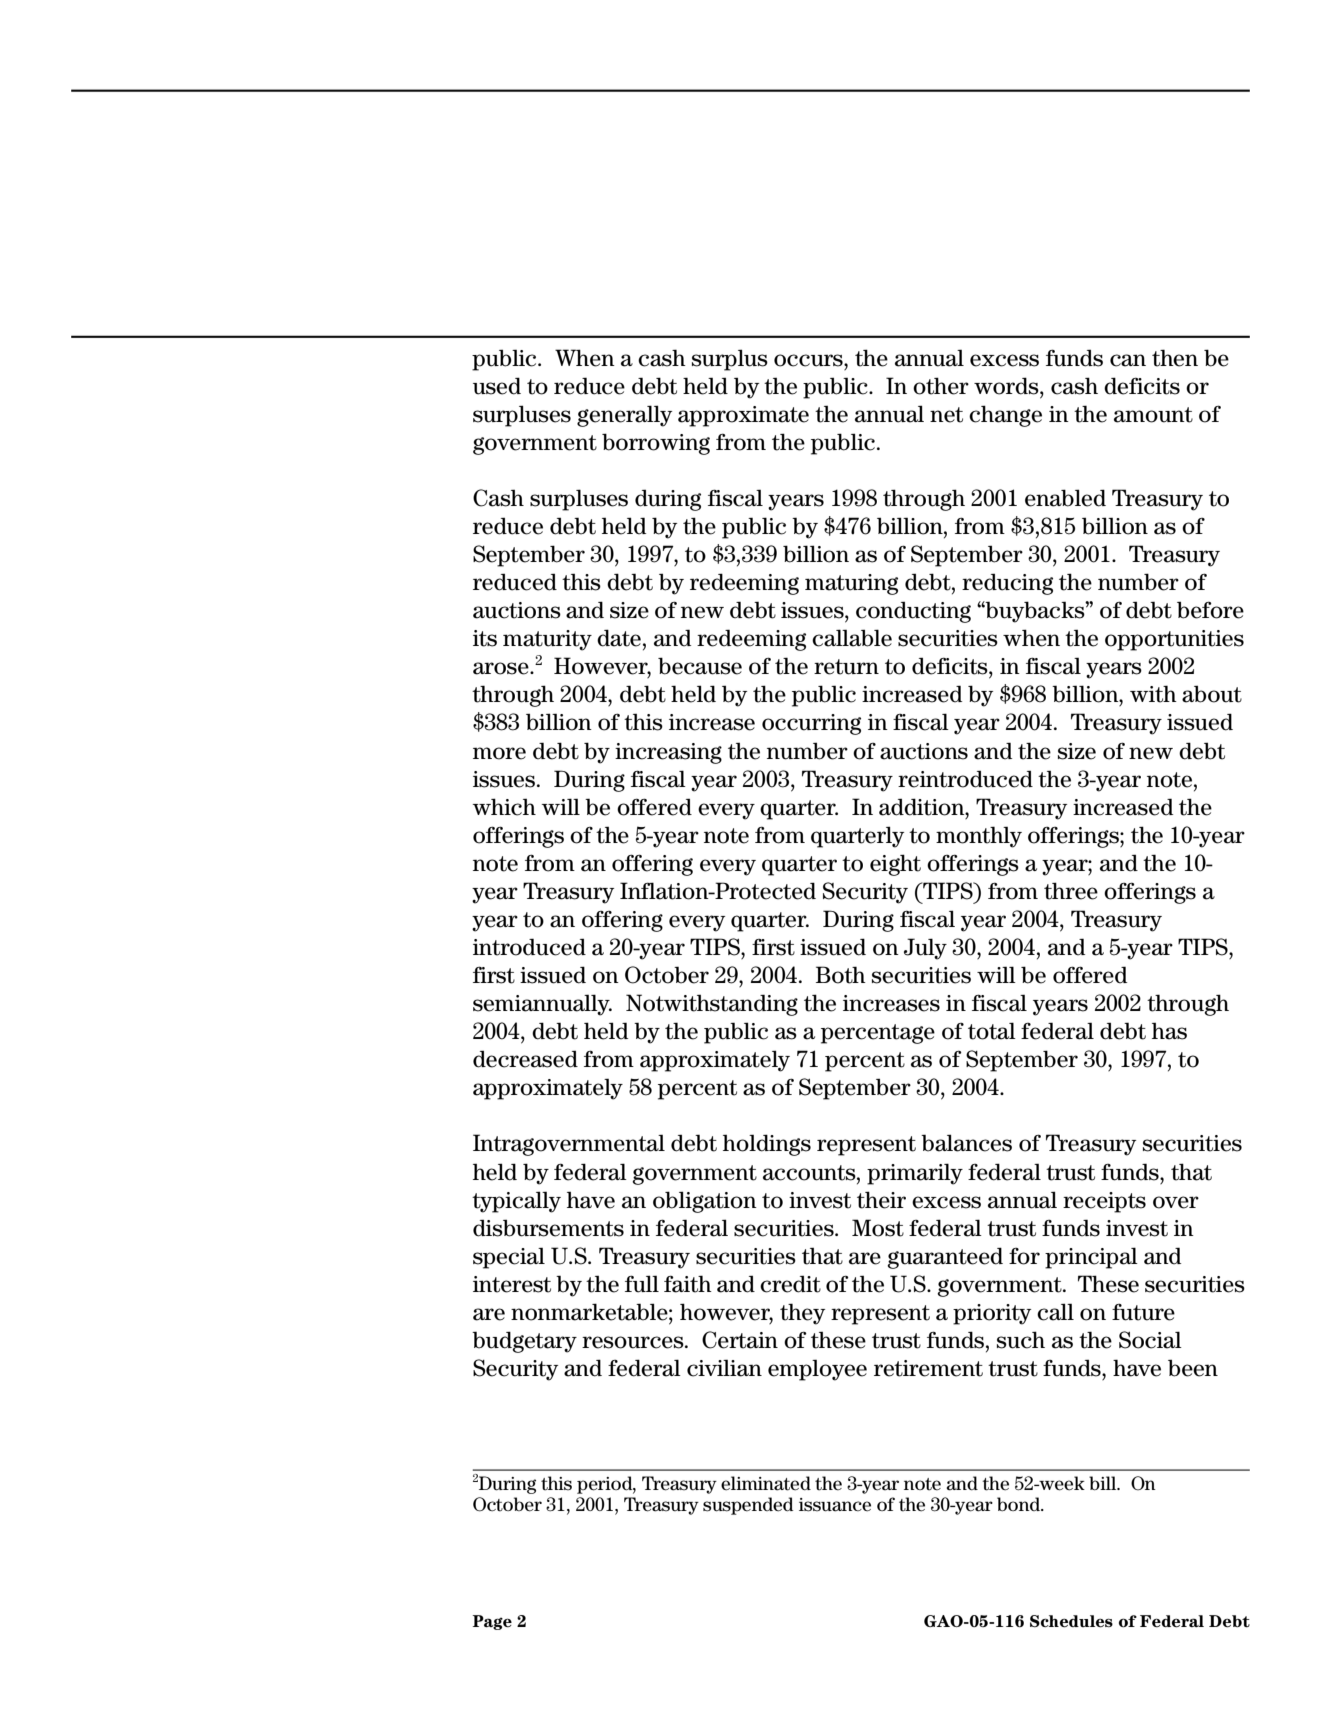 This page has width=1321, height=1710. What do you see at coordinates (1071, 1621) in the page?
I see `Schedules` at bounding box center [1071, 1621].
